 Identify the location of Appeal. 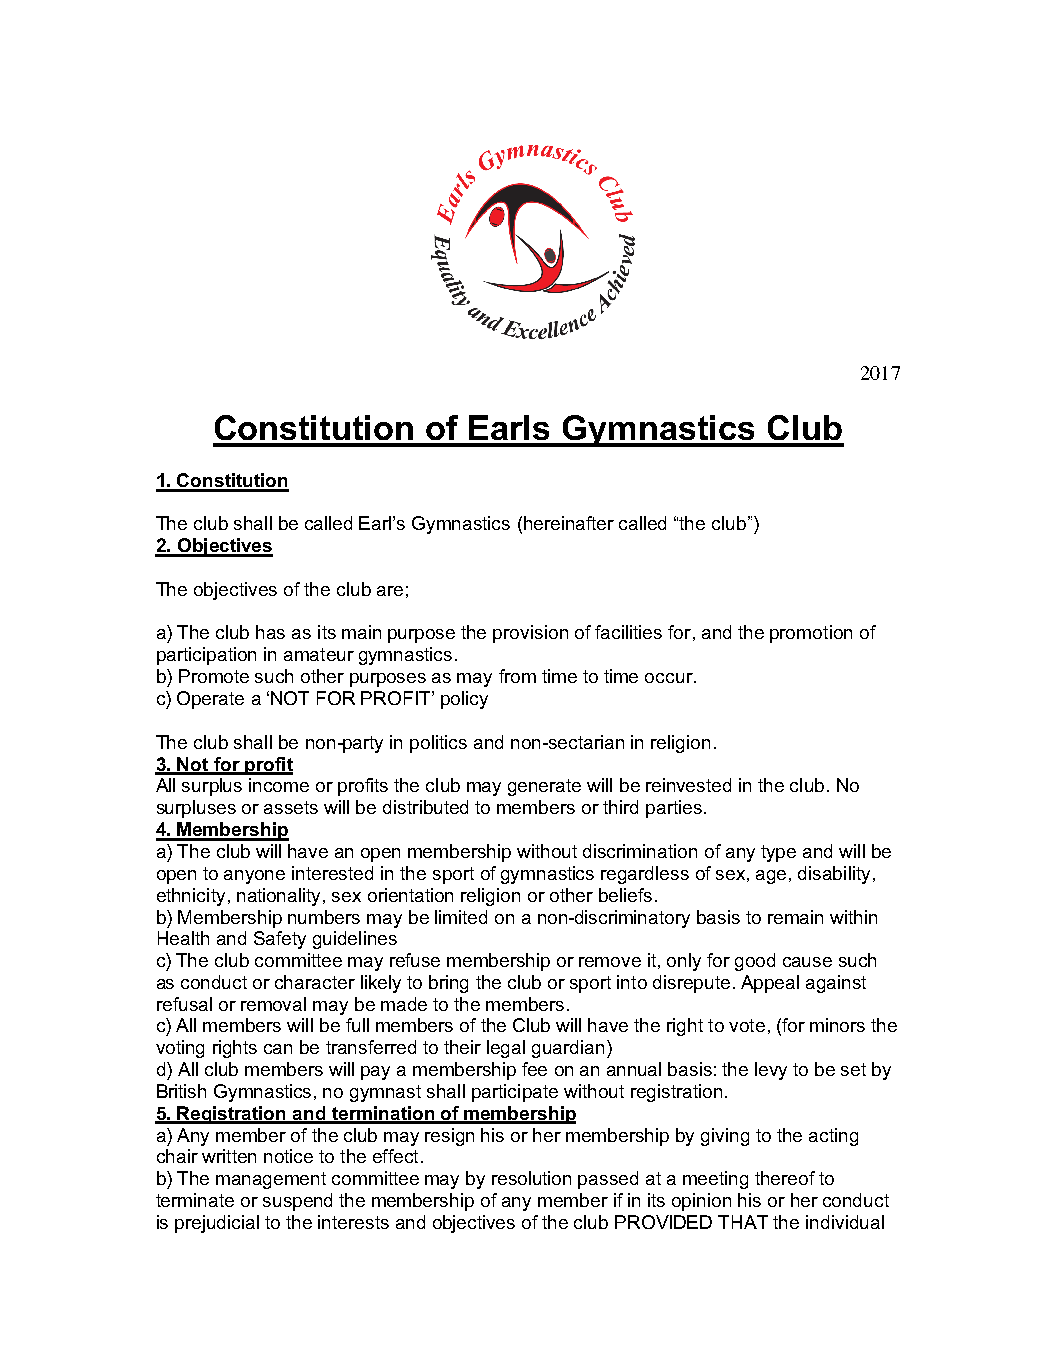
(770, 984).
